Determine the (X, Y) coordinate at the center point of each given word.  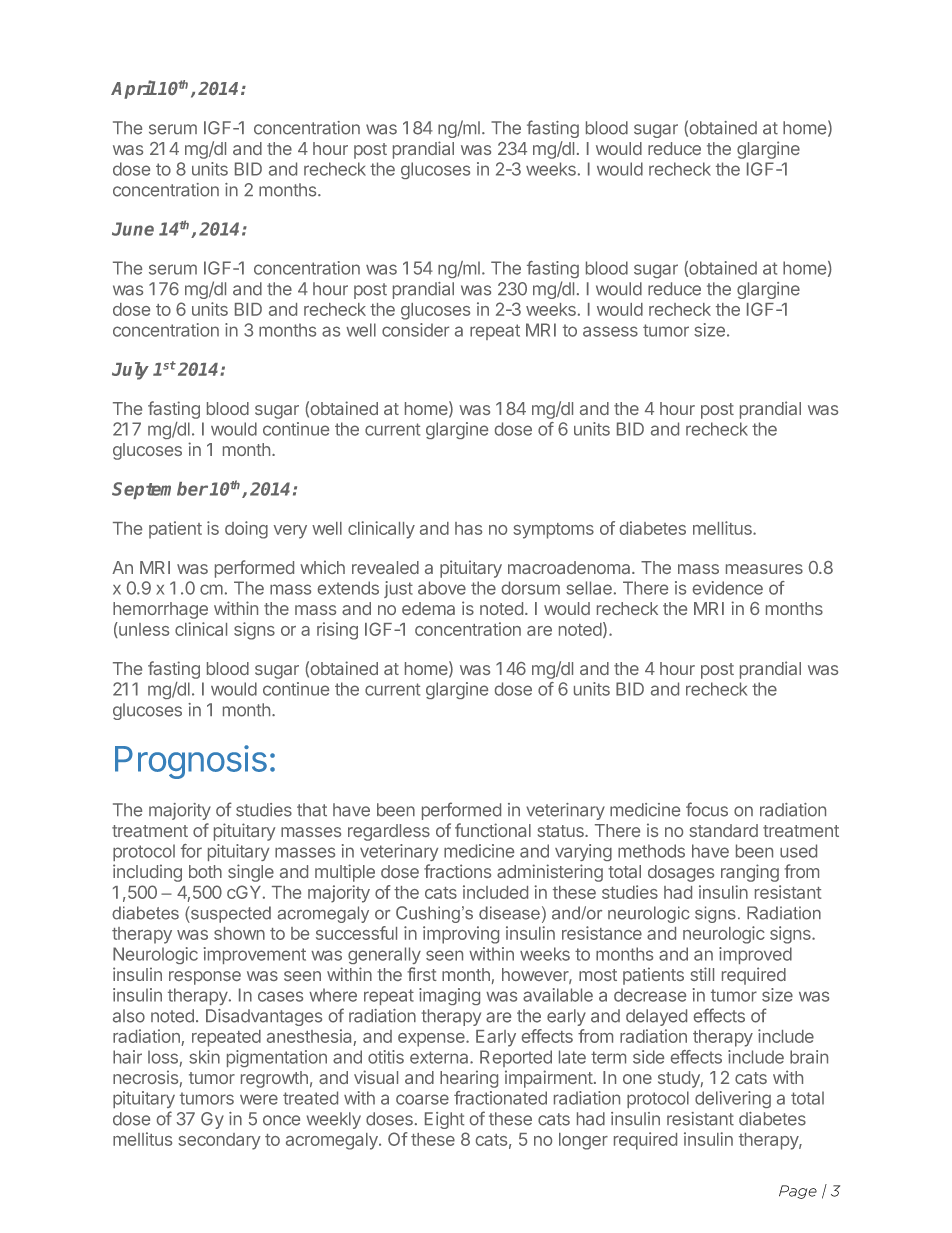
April (134, 89)
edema (428, 608)
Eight (444, 1120)
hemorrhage (160, 610)
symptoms (553, 531)
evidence (728, 588)
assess (610, 331)
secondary (219, 1141)
